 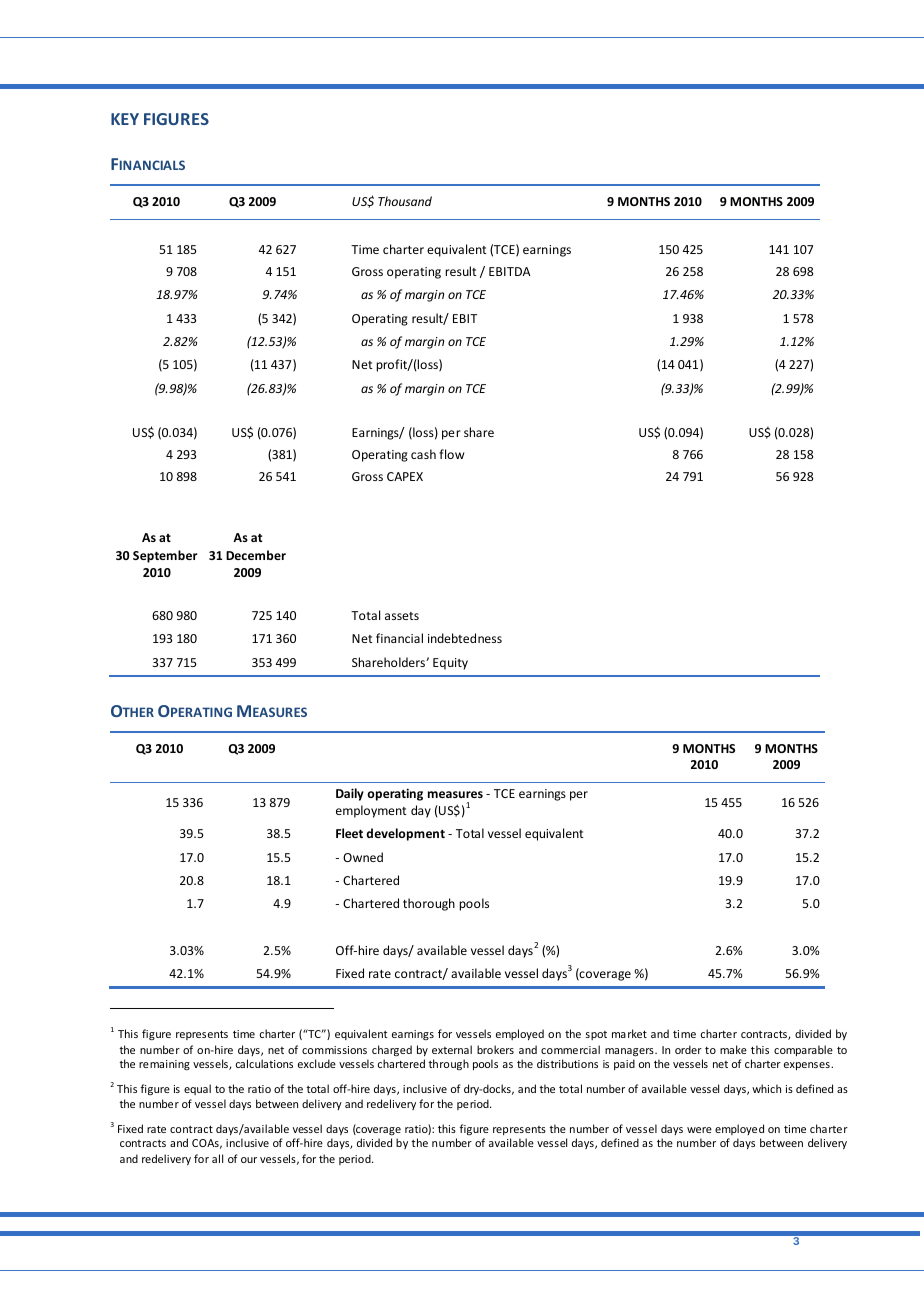 I want to click on KEY, so click(x=125, y=119).
